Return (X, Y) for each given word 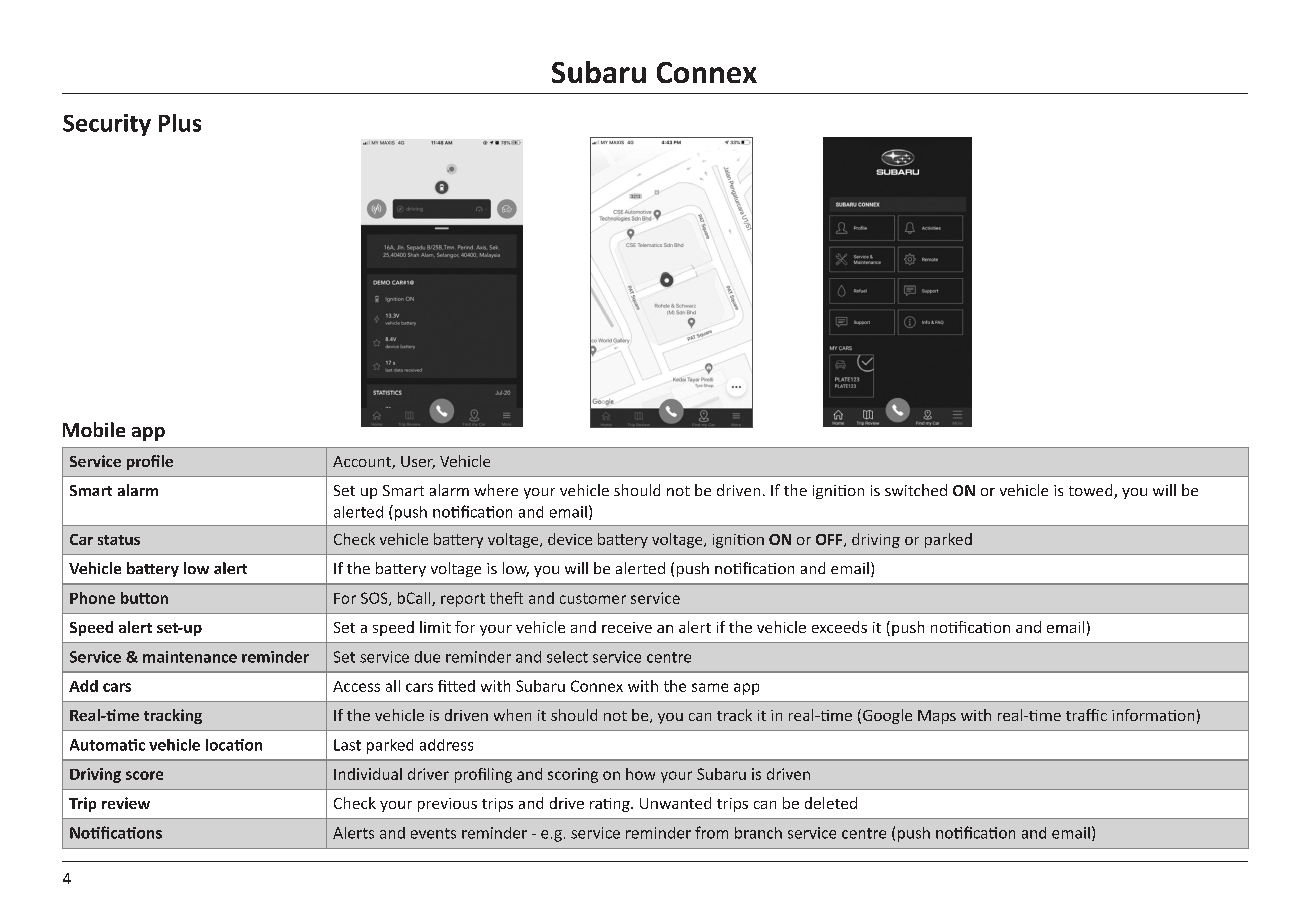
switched (916, 490)
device (570, 539)
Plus (180, 123)
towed (1092, 491)
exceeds (839, 627)
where (496, 490)
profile (150, 462)
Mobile (94, 429)
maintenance (190, 657)
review (126, 803)
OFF (830, 540)
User (418, 462)
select (567, 657)
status (119, 540)
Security (107, 125)
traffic (1086, 715)
